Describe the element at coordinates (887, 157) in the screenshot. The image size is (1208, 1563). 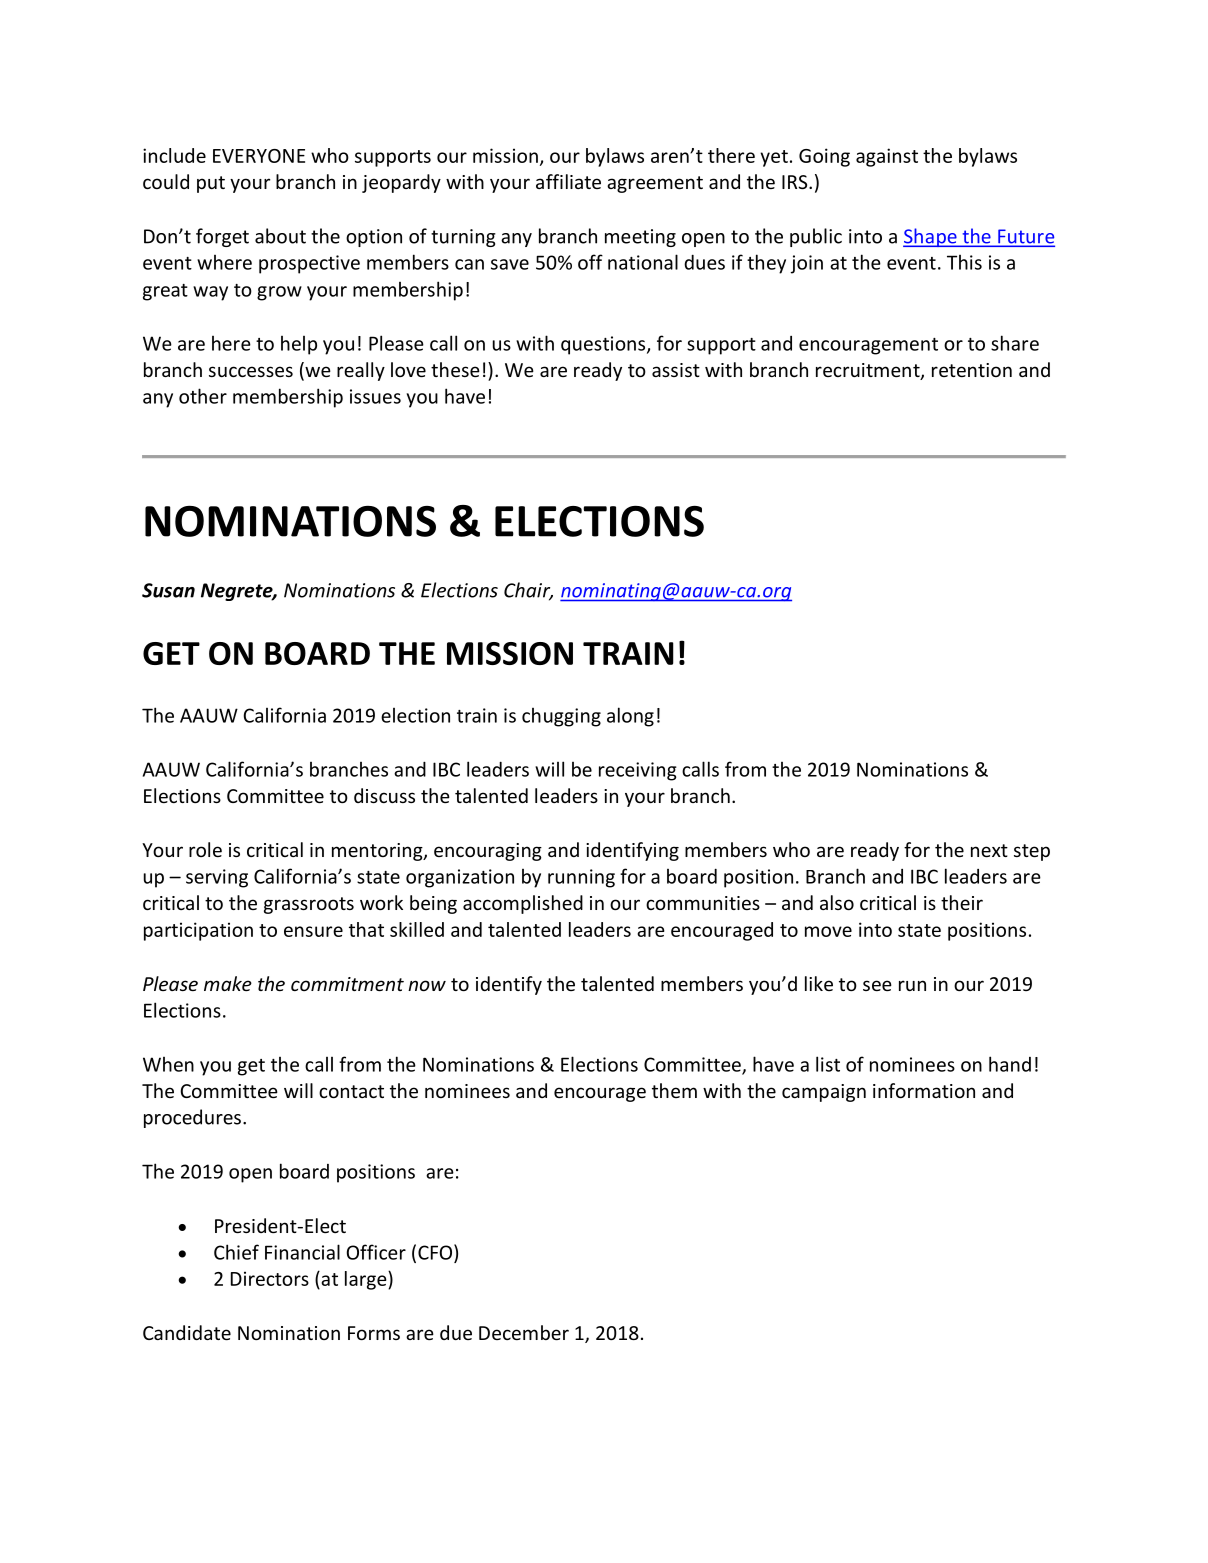
I see `against` at that location.
